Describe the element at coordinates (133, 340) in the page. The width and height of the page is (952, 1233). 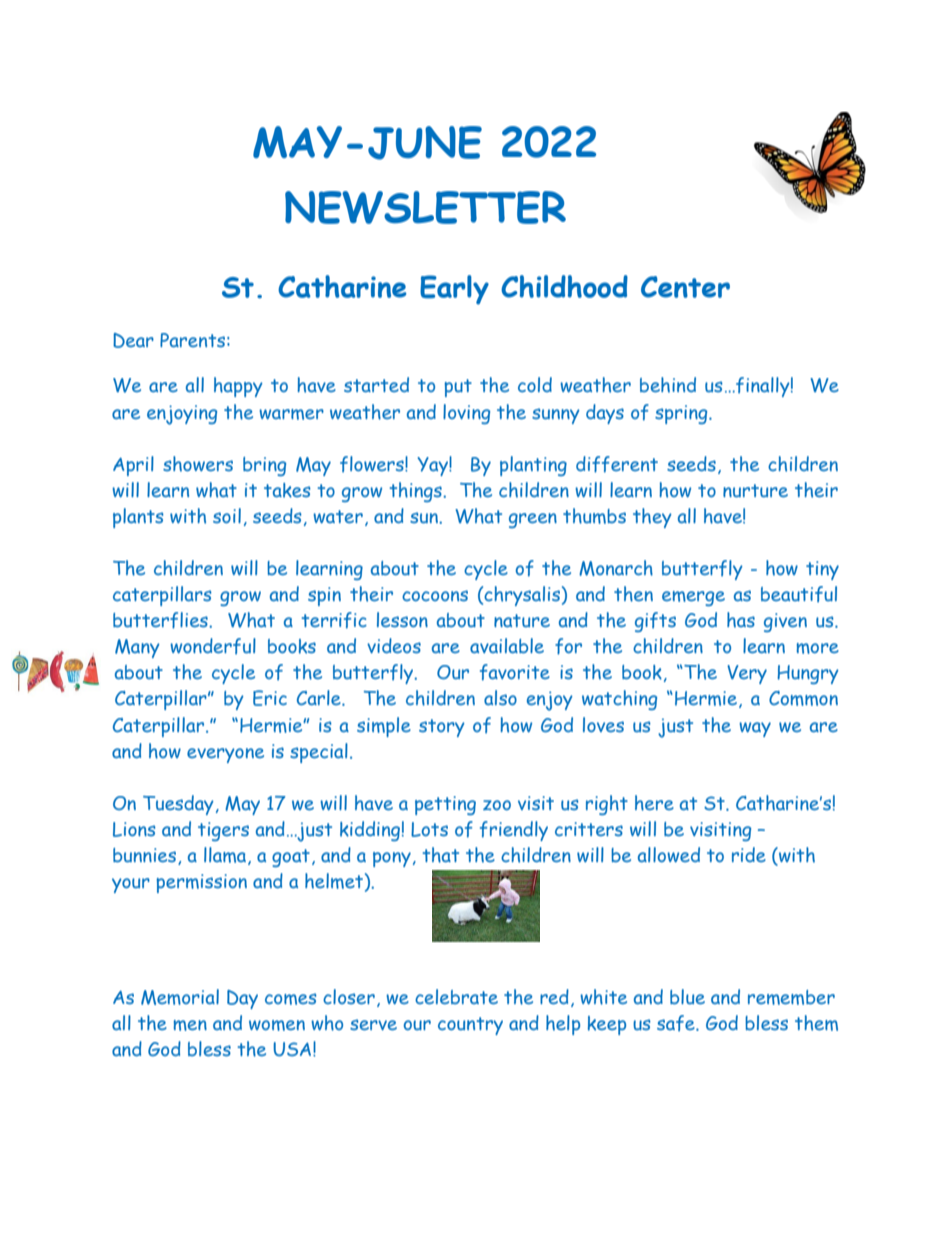
I see `Dear` at that location.
